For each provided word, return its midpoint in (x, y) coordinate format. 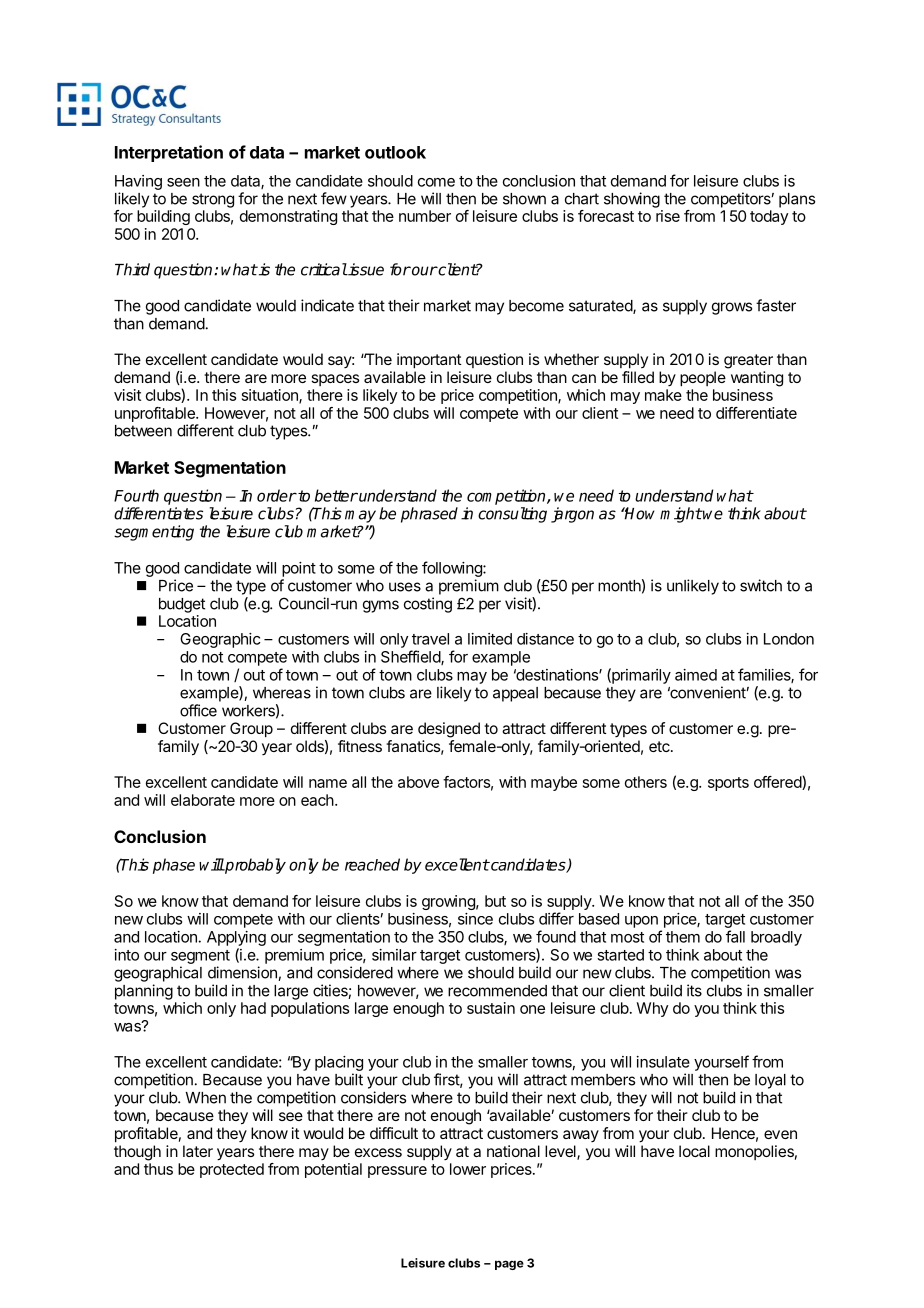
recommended (497, 991)
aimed (696, 675)
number (425, 216)
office (198, 710)
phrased (429, 515)
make (663, 395)
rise (668, 216)
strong (213, 200)
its (694, 990)
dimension (242, 972)
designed (449, 730)
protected (232, 1170)
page (509, 1265)
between (143, 431)
